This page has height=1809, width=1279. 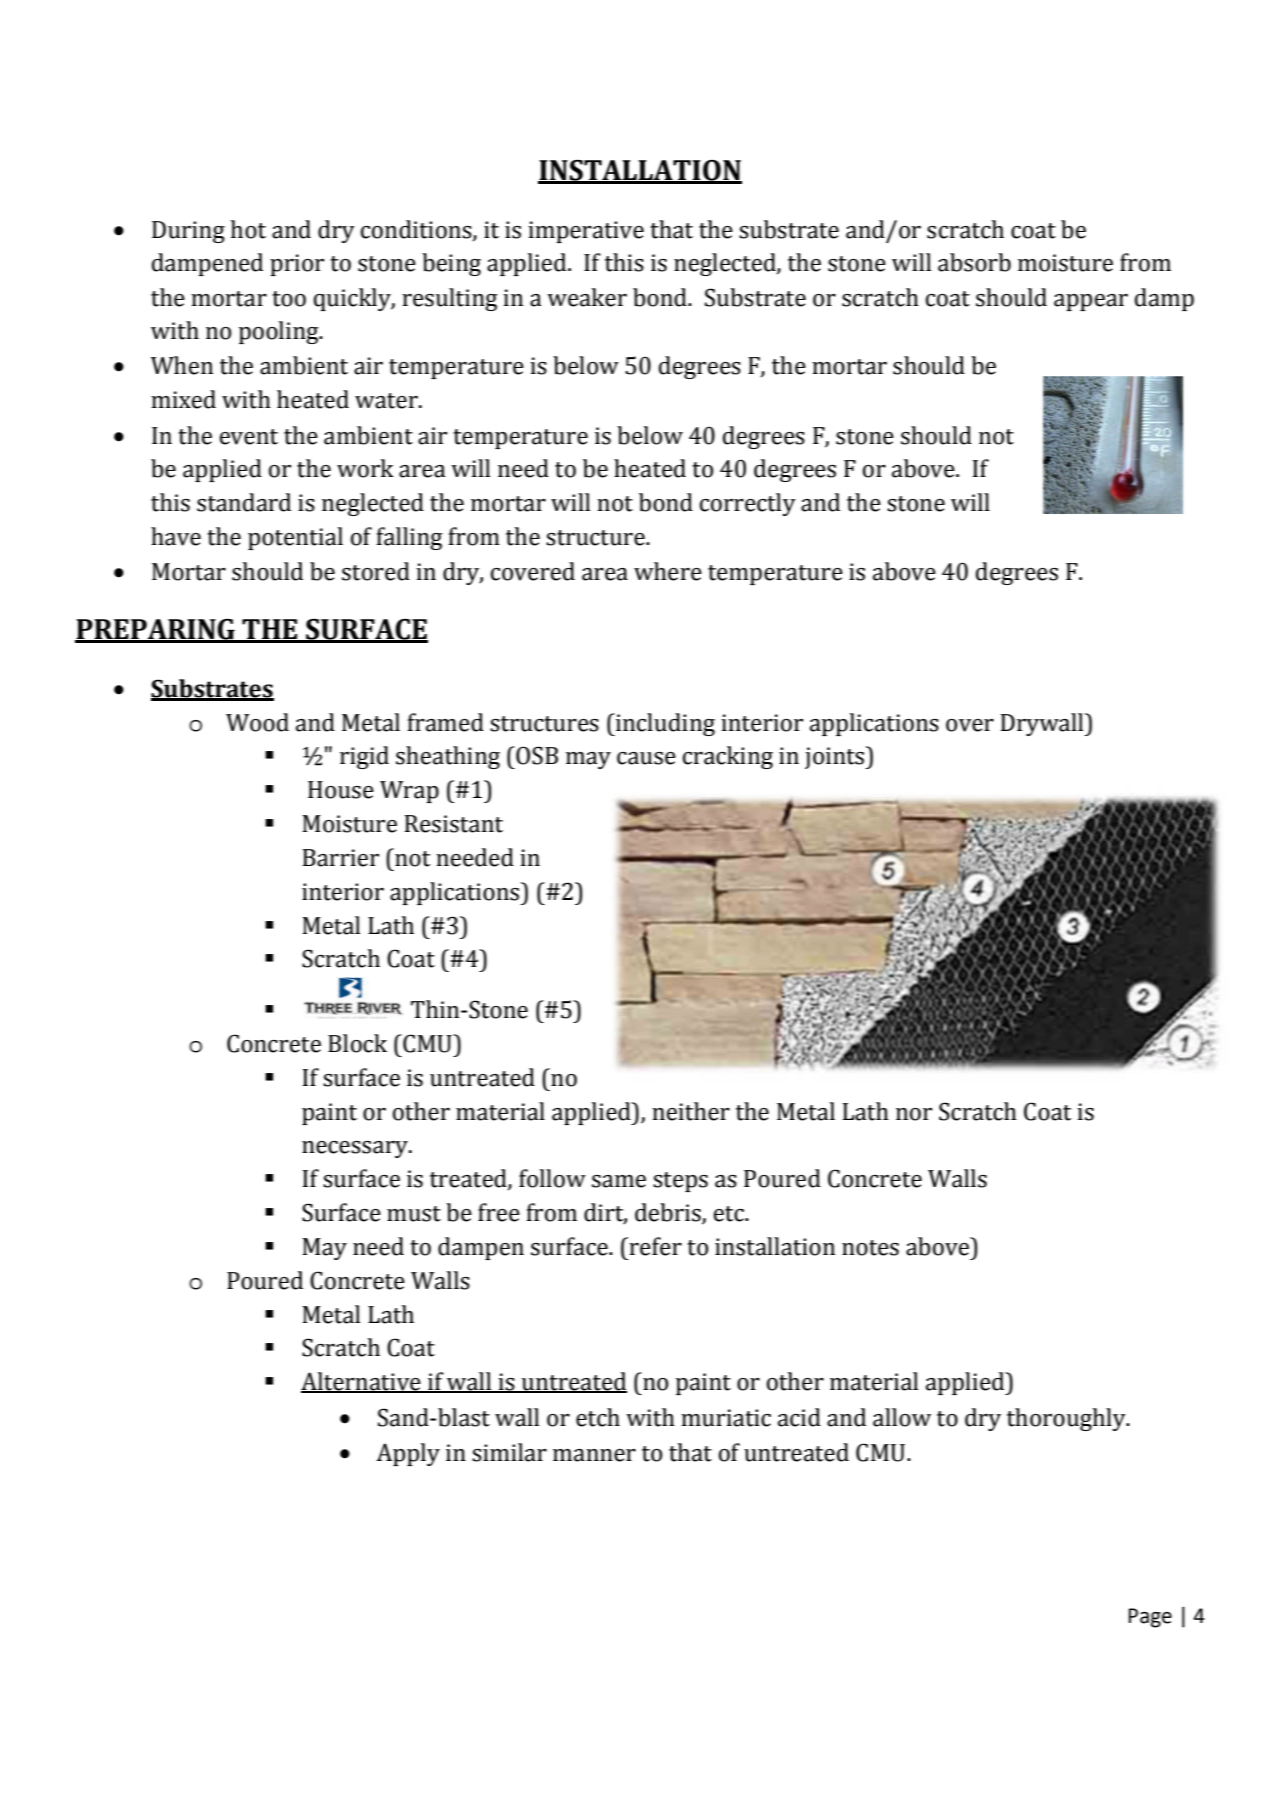 What do you see at coordinates (414, 1214) in the page?
I see `must` at bounding box center [414, 1214].
